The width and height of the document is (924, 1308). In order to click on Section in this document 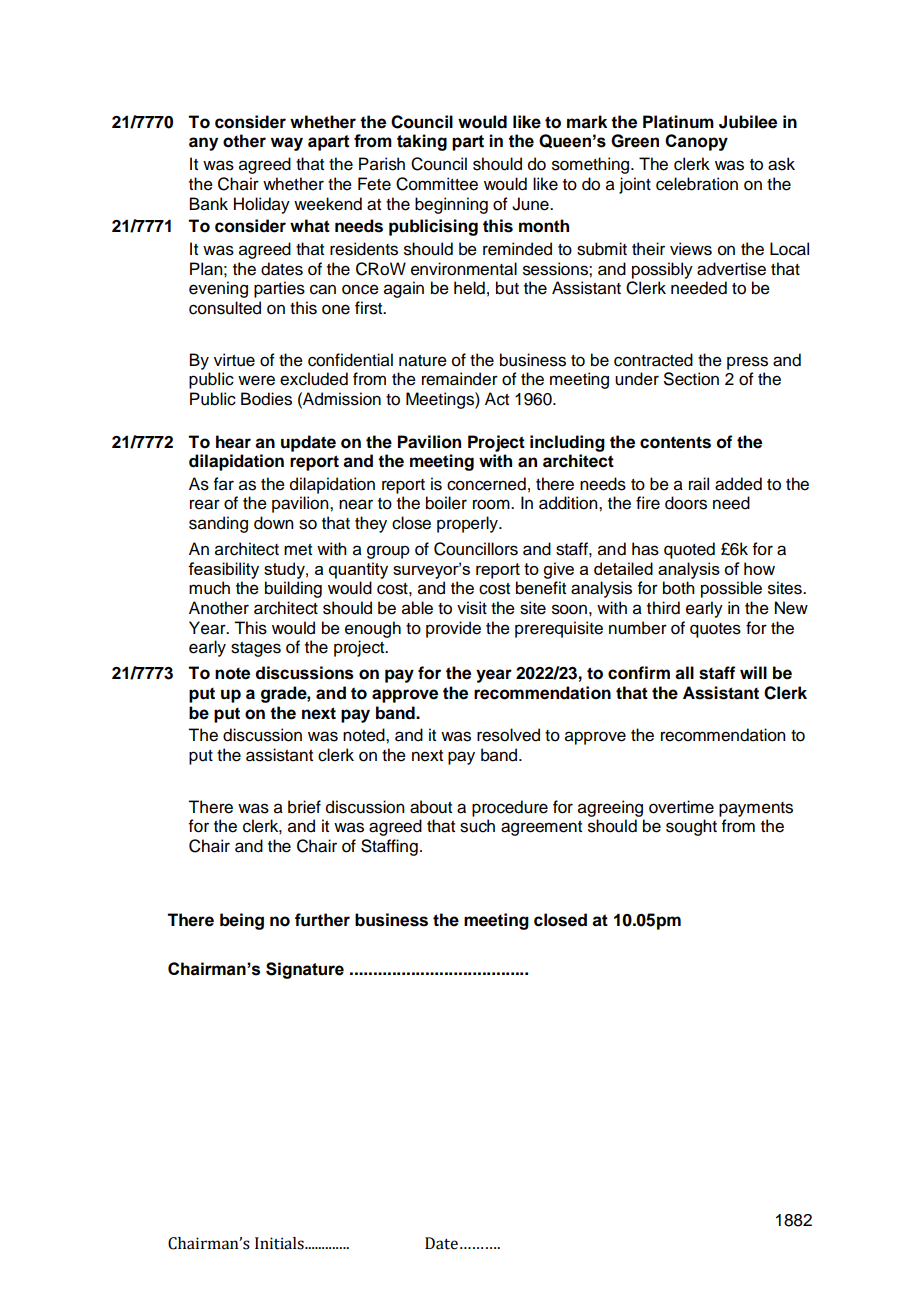, I will do `click(691, 379)`.
